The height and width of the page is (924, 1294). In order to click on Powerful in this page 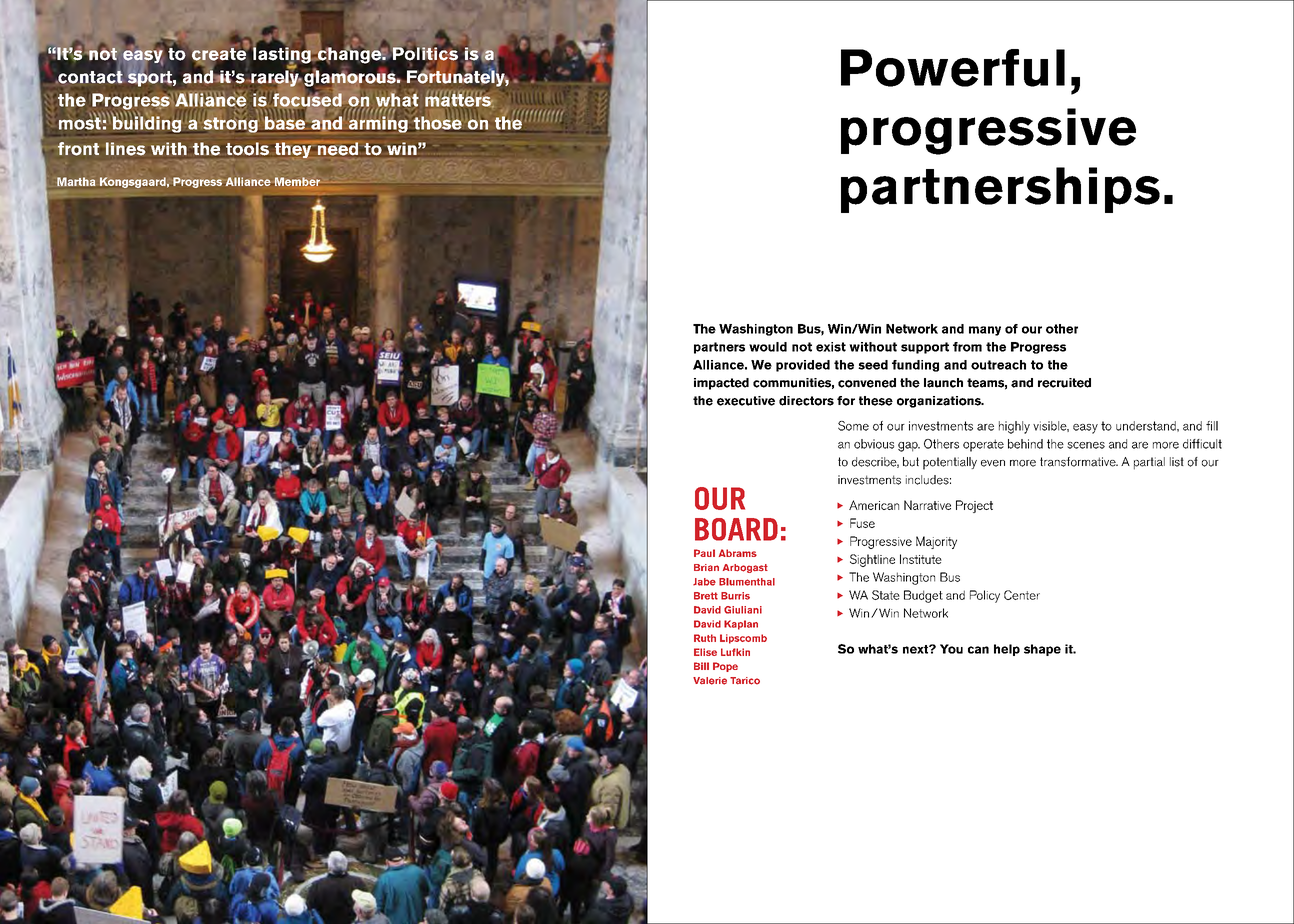, I will do `click(953, 68)`.
